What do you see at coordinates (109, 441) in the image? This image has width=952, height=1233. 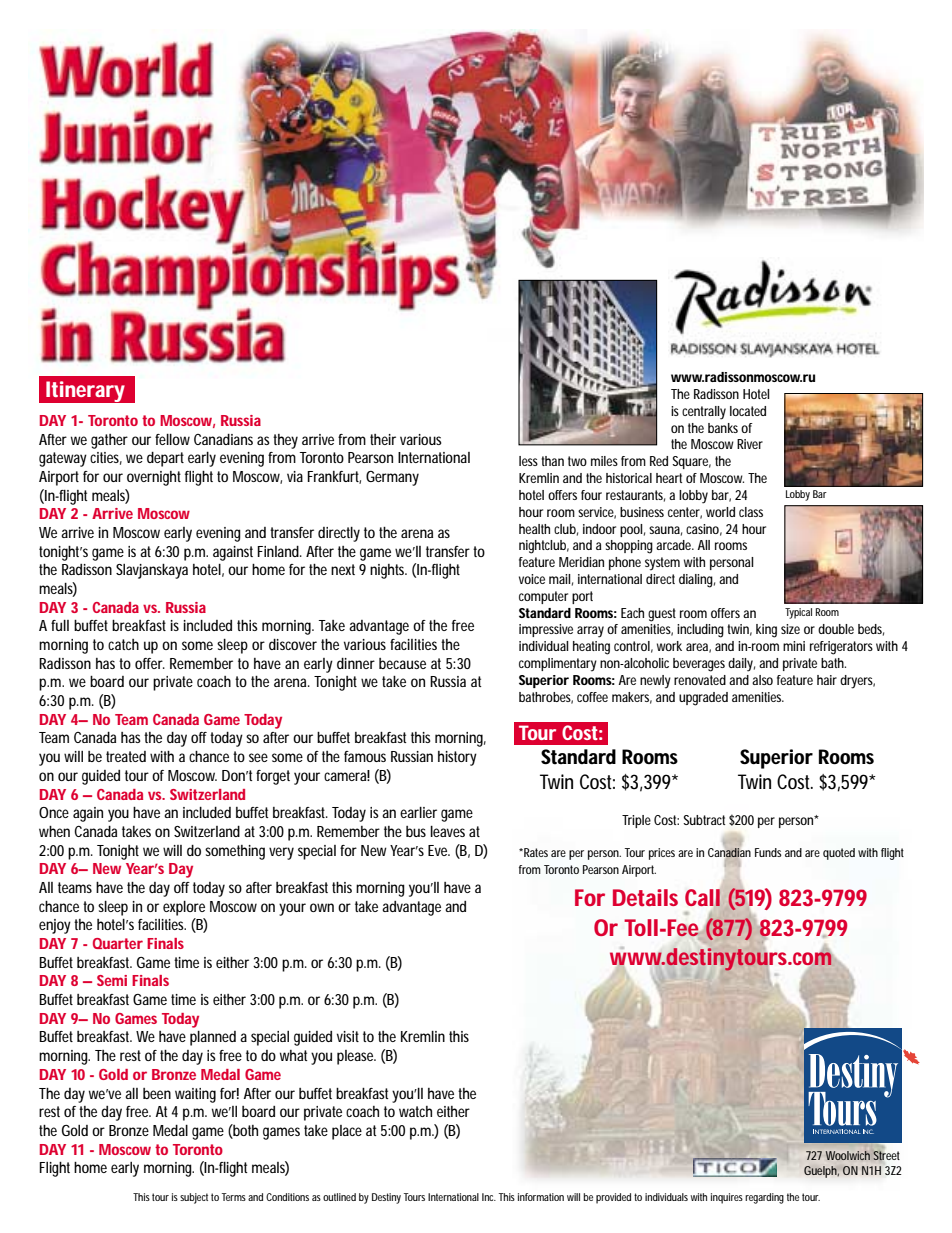 I see `gather` at bounding box center [109, 441].
